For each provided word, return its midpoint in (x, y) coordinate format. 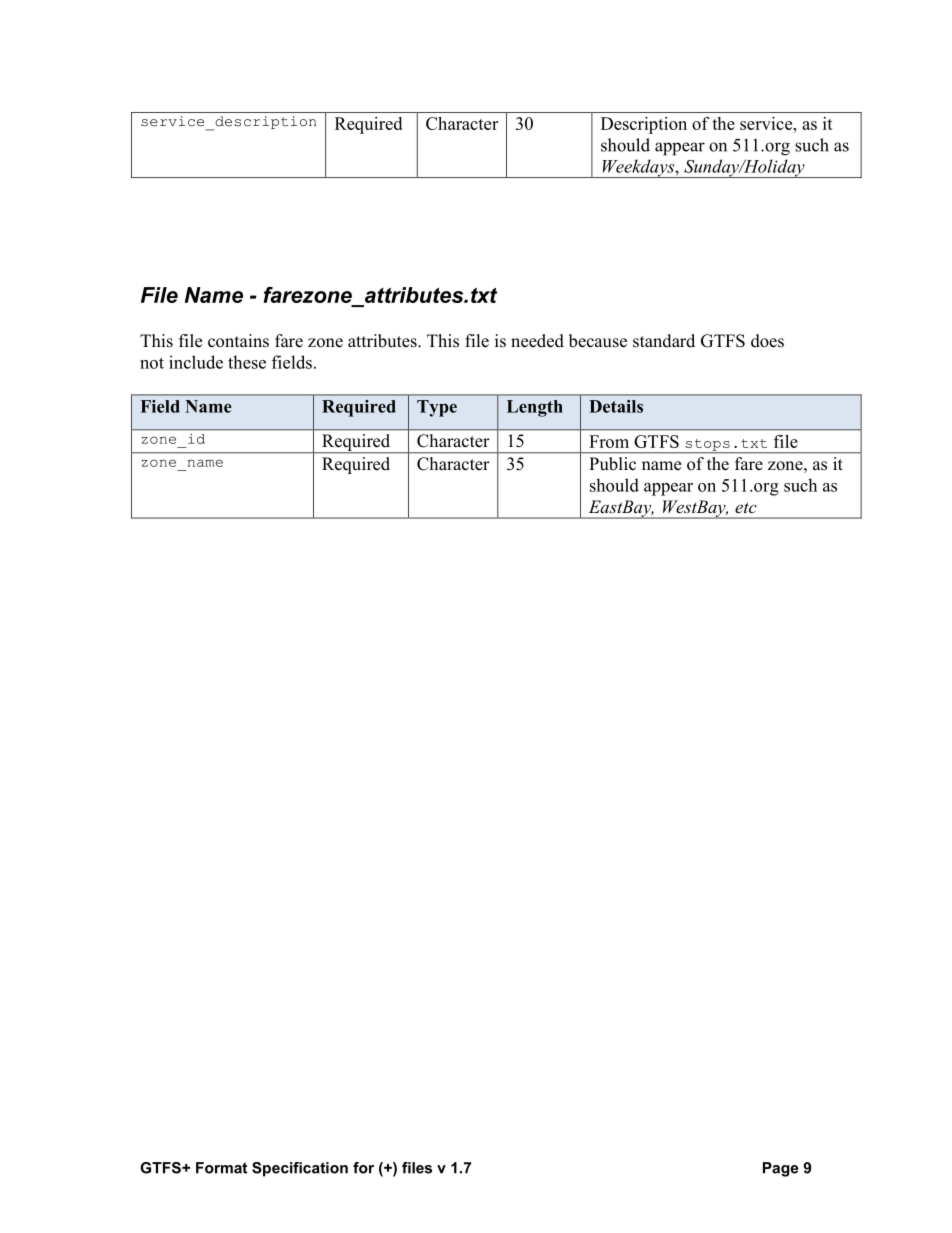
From (609, 441)
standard (664, 341)
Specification (300, 1169)
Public (612, 464)
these (247, 362)
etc (746, 507)
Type (437, 408)
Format (221, 1168)
